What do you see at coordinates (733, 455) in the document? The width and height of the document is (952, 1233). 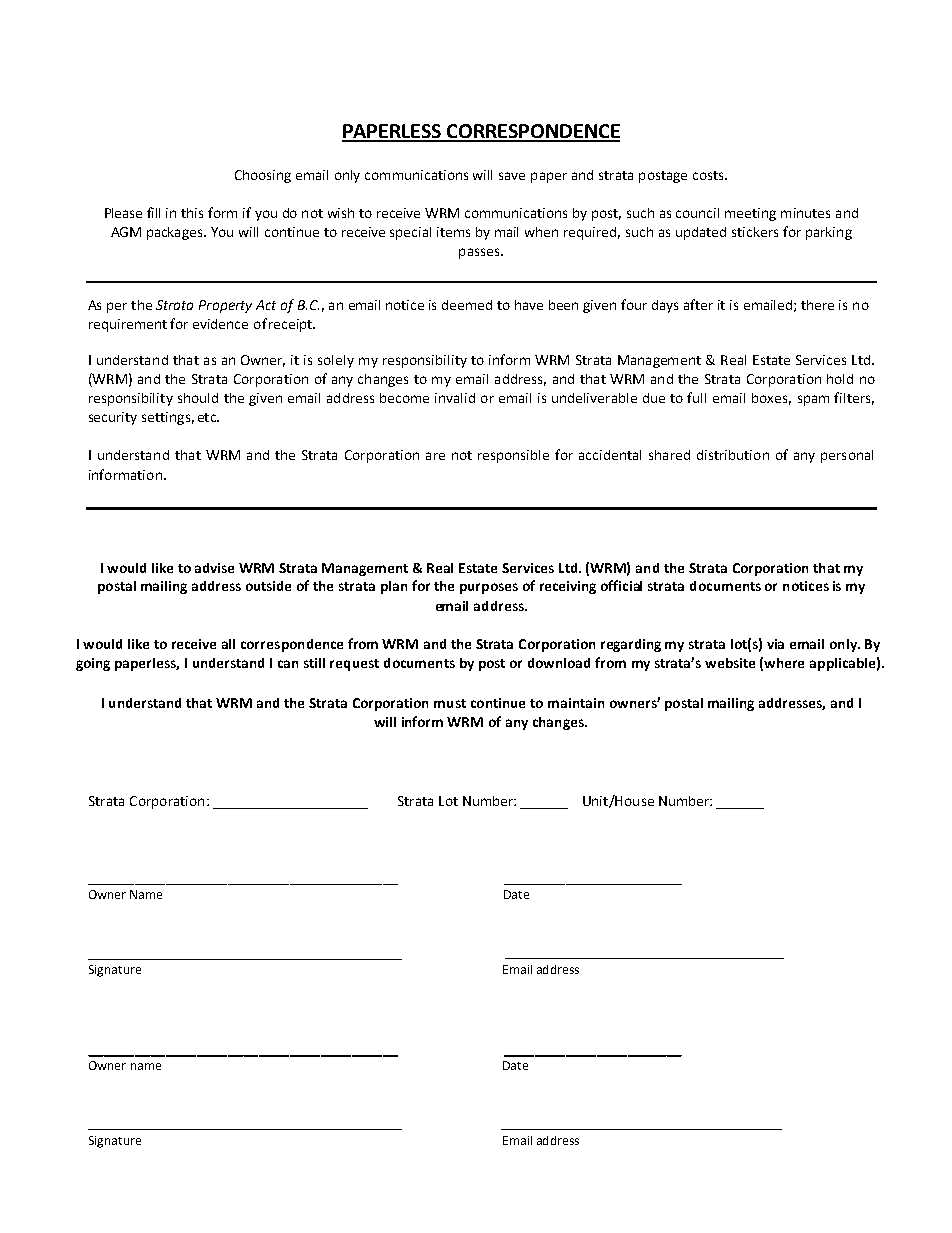 I see `distribution` at bounding box center [733, 455].
